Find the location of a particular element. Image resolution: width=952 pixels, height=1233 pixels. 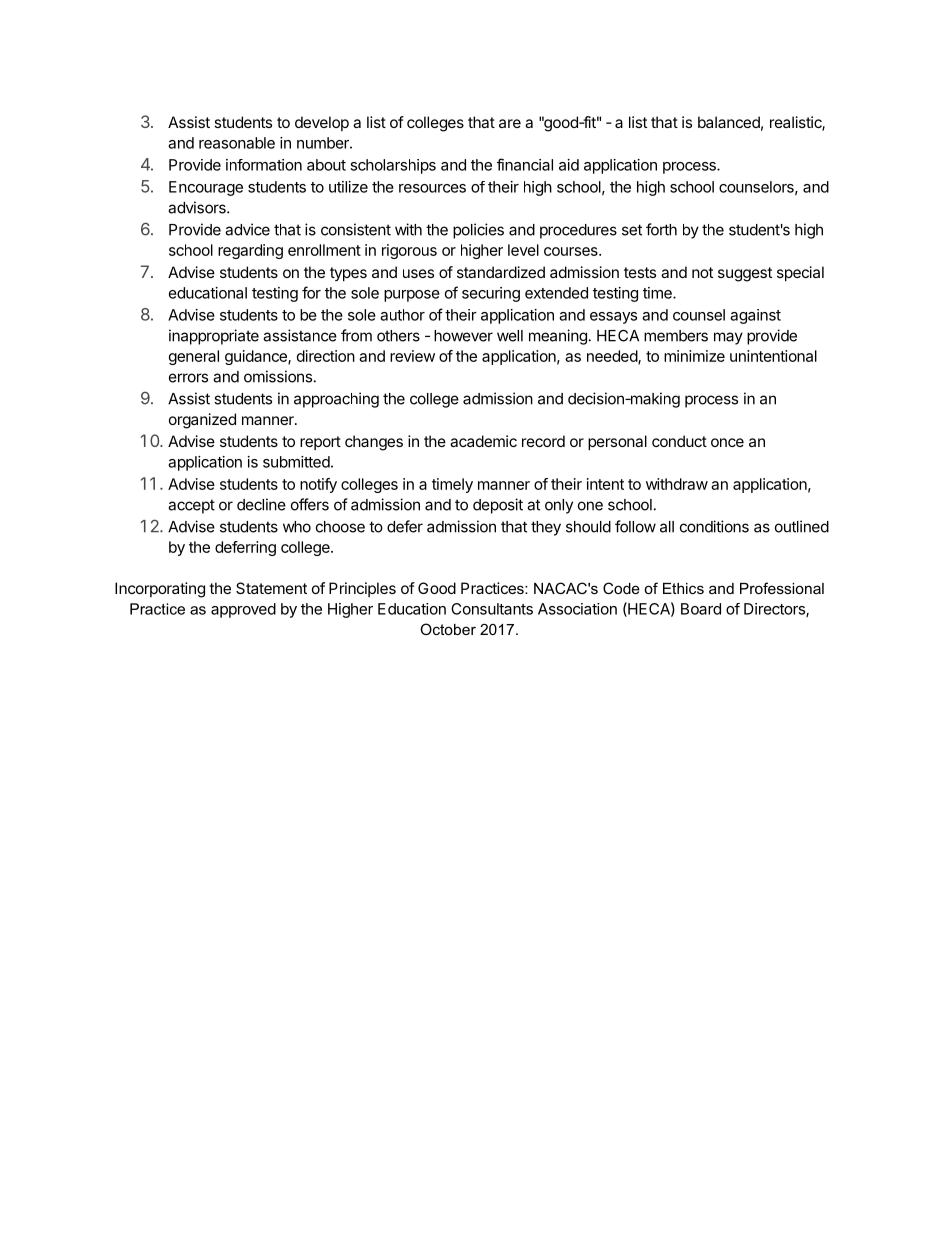

omissions is located at coordinates (278, 376).
